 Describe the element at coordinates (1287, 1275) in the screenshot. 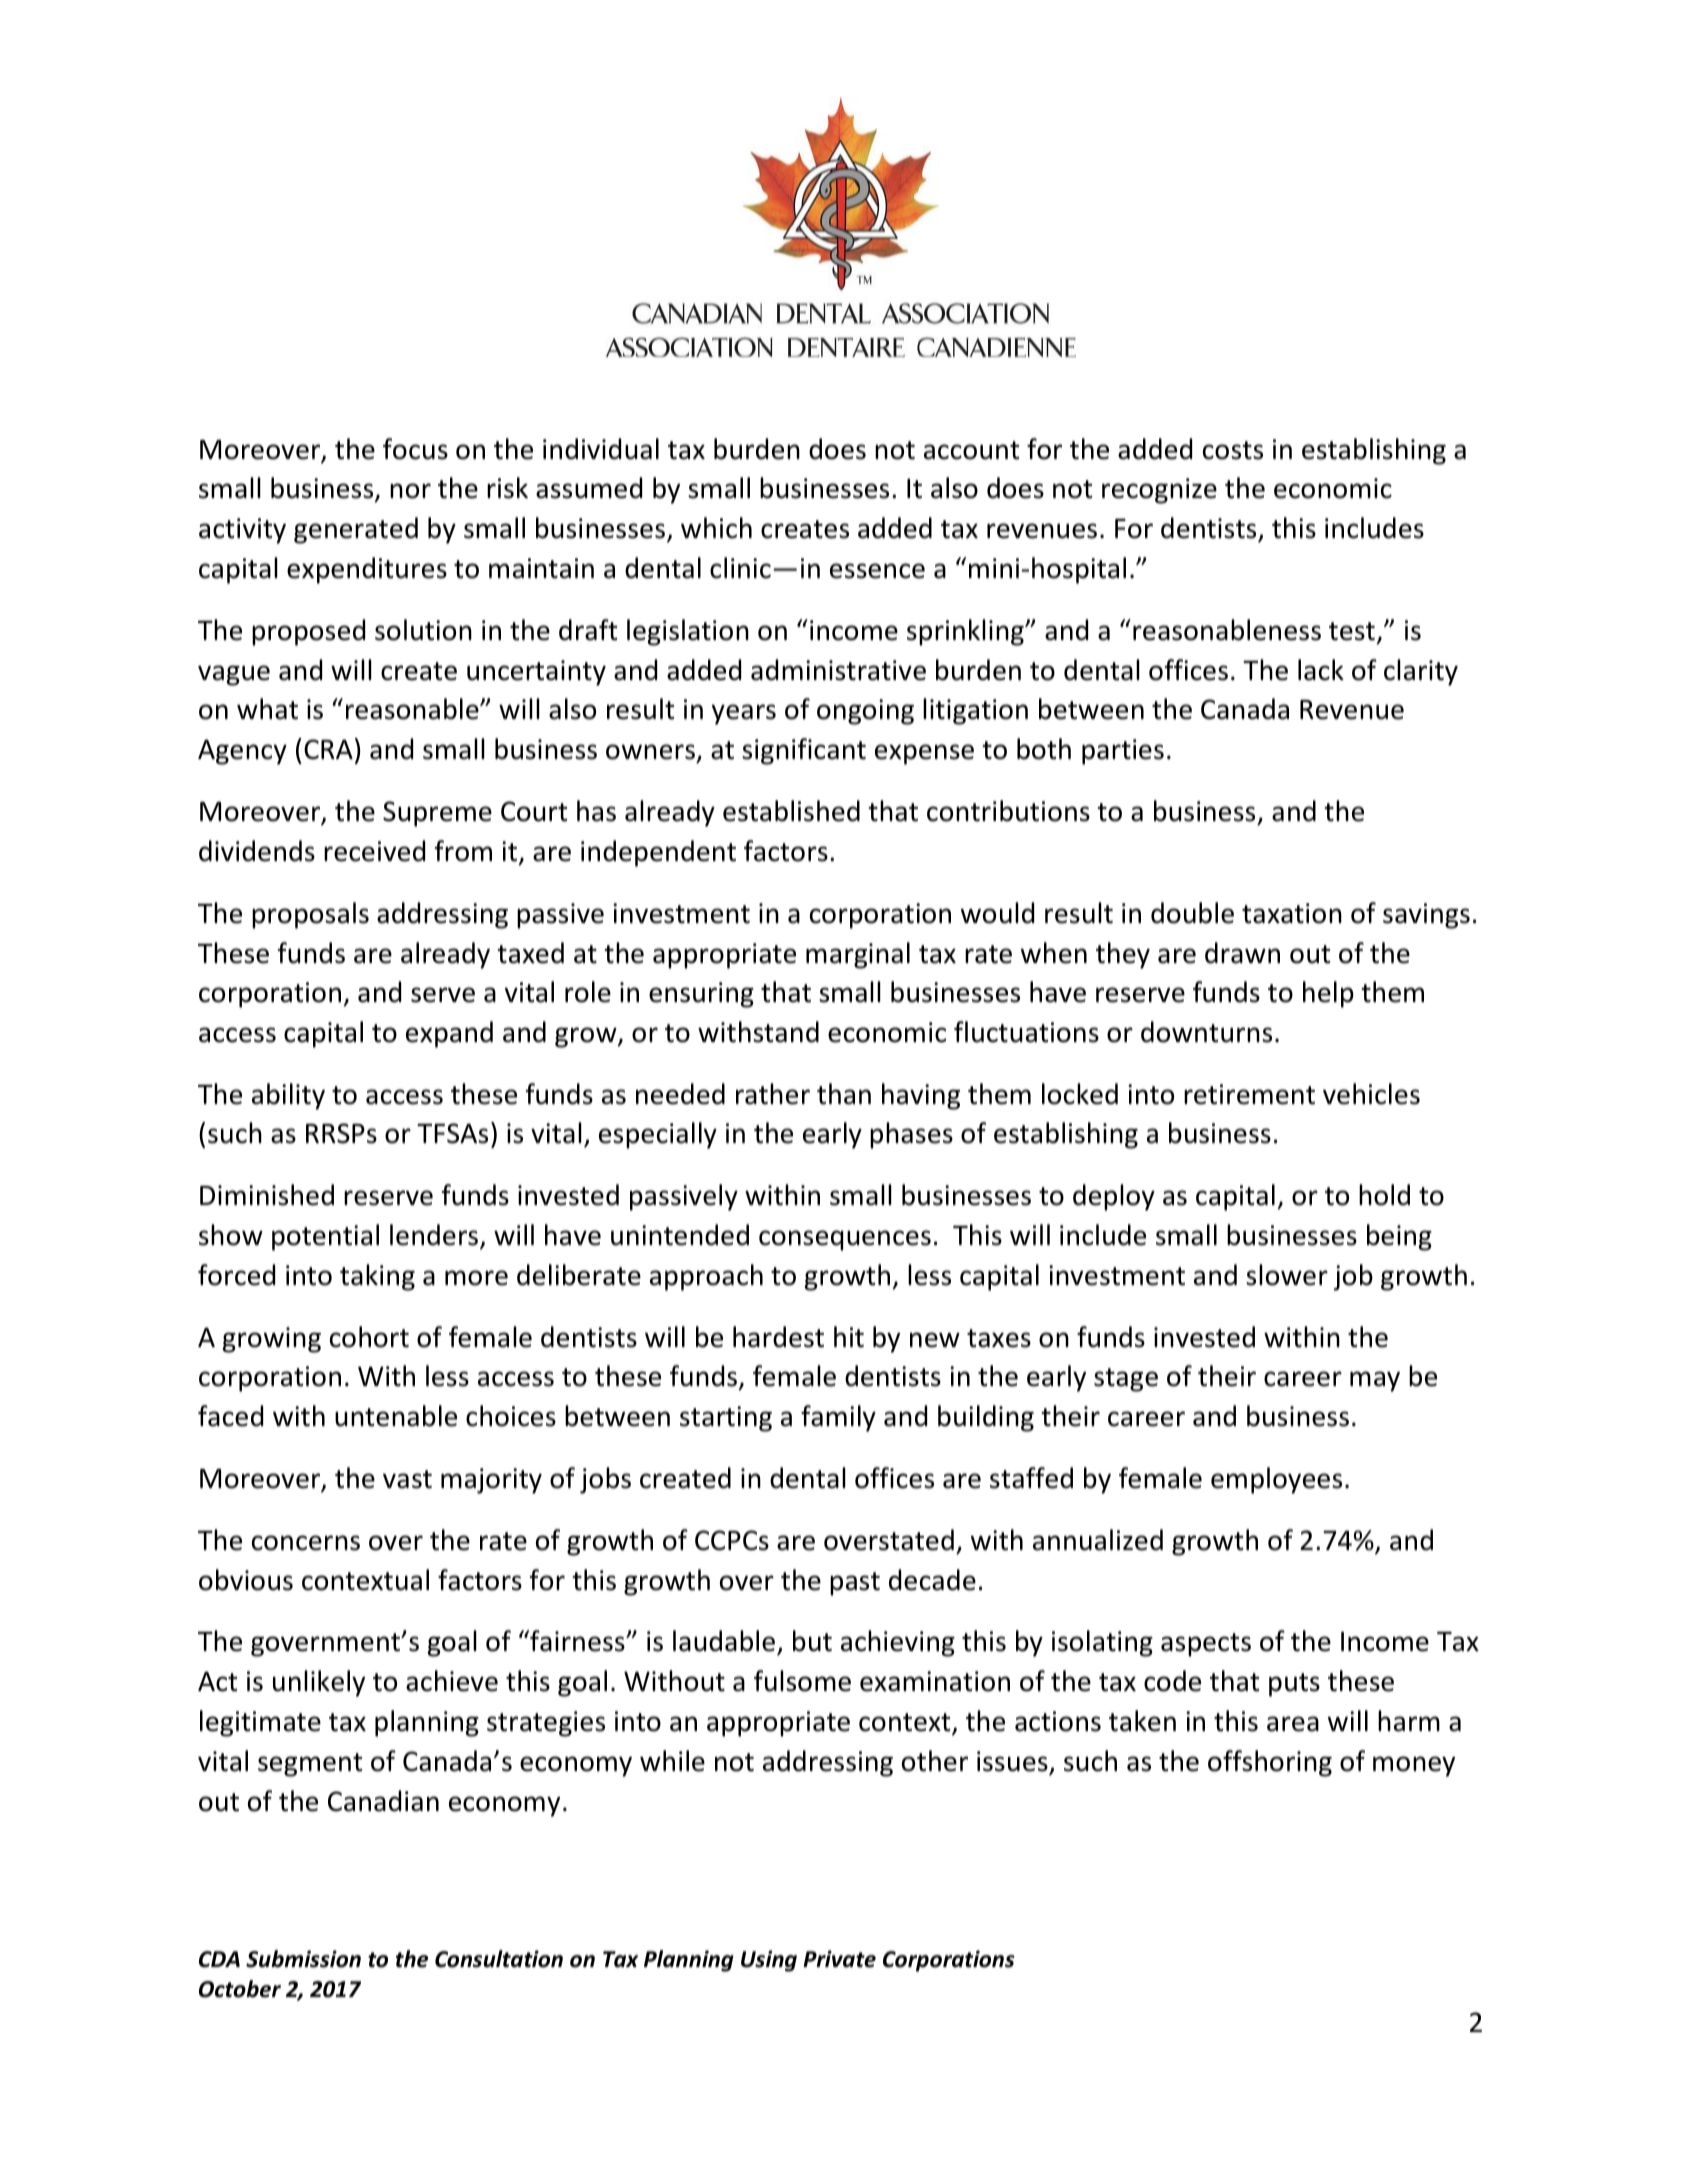

I see `slower` at that location.
